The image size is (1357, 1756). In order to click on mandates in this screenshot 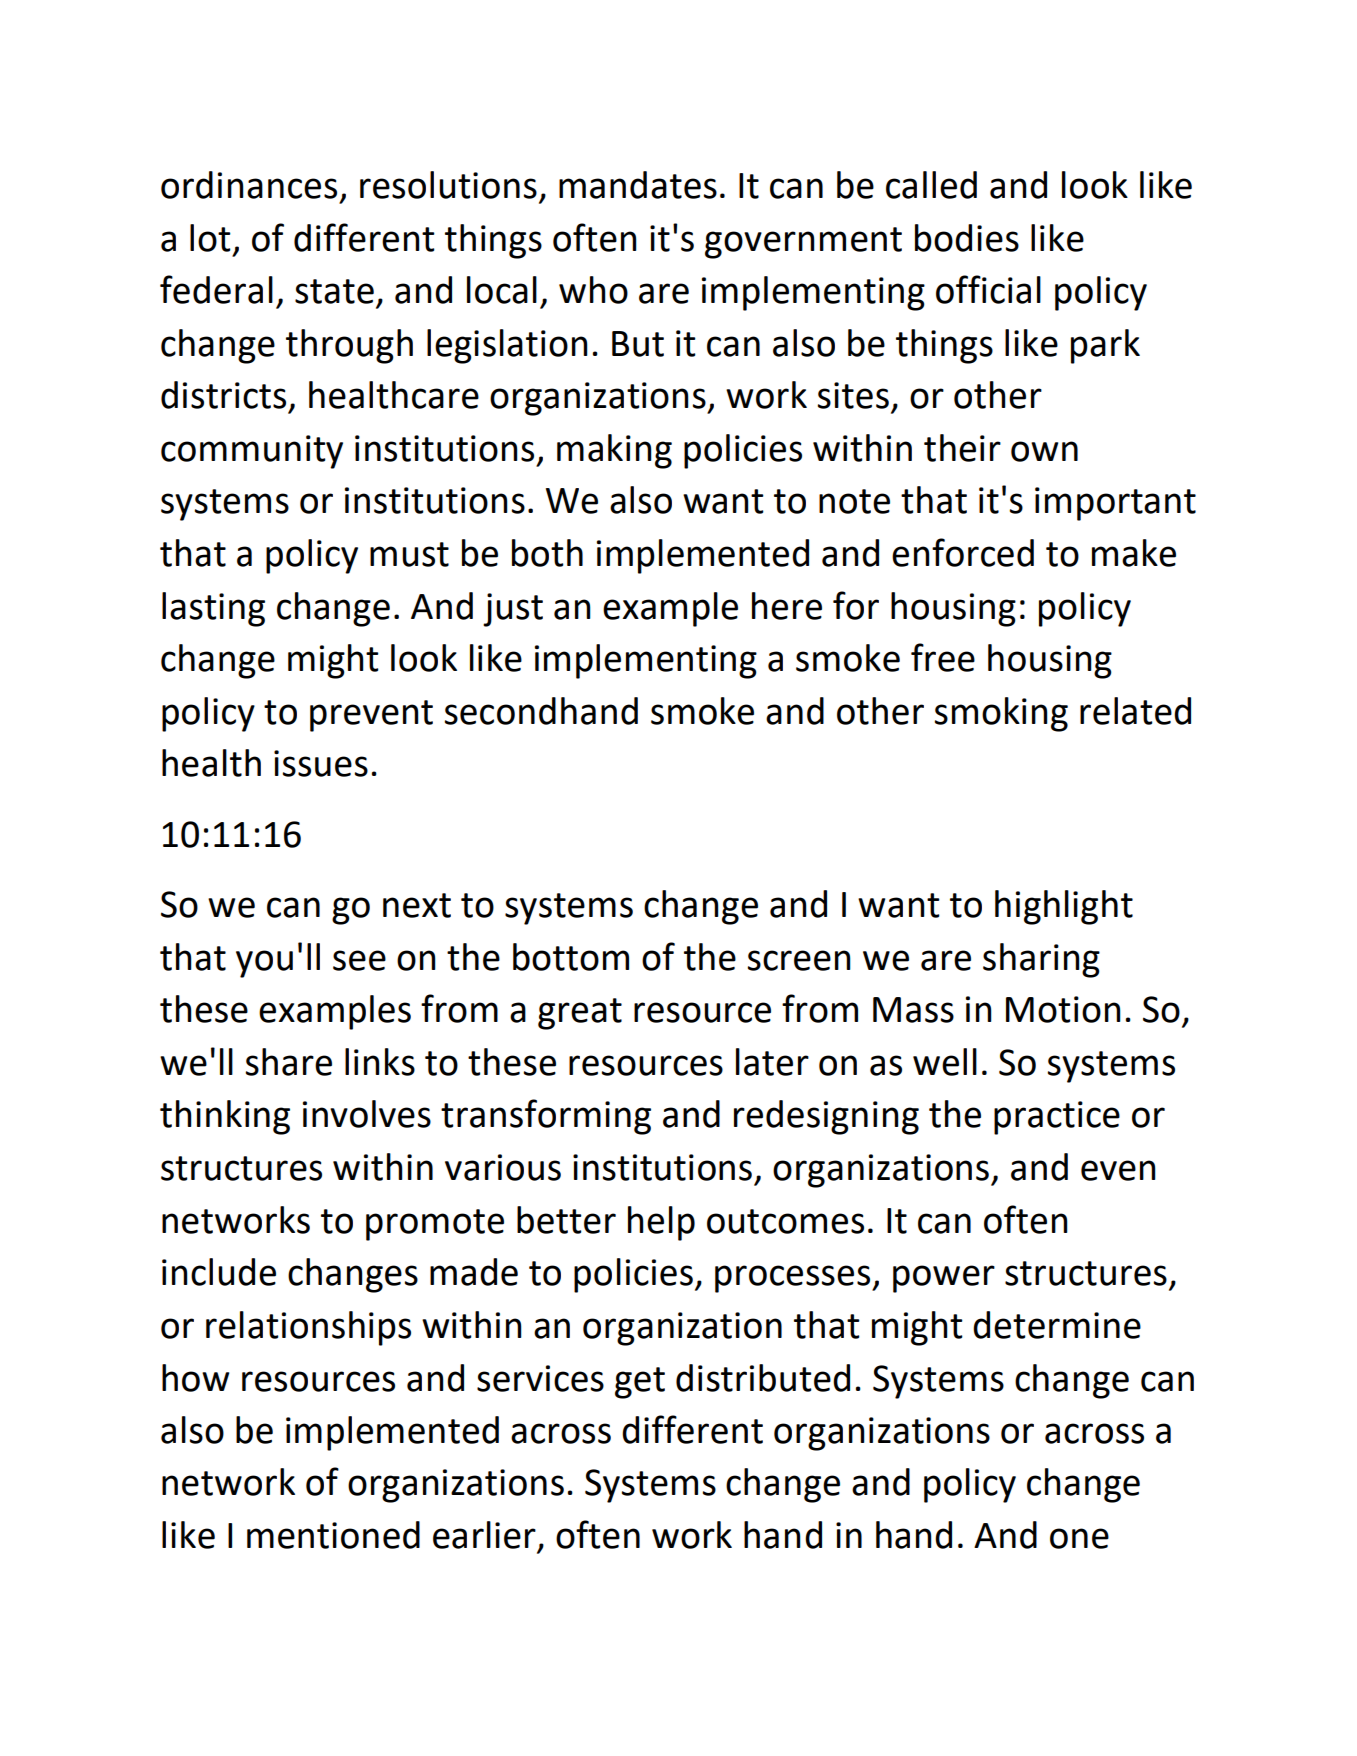, I will do `click(638, 185)`.
